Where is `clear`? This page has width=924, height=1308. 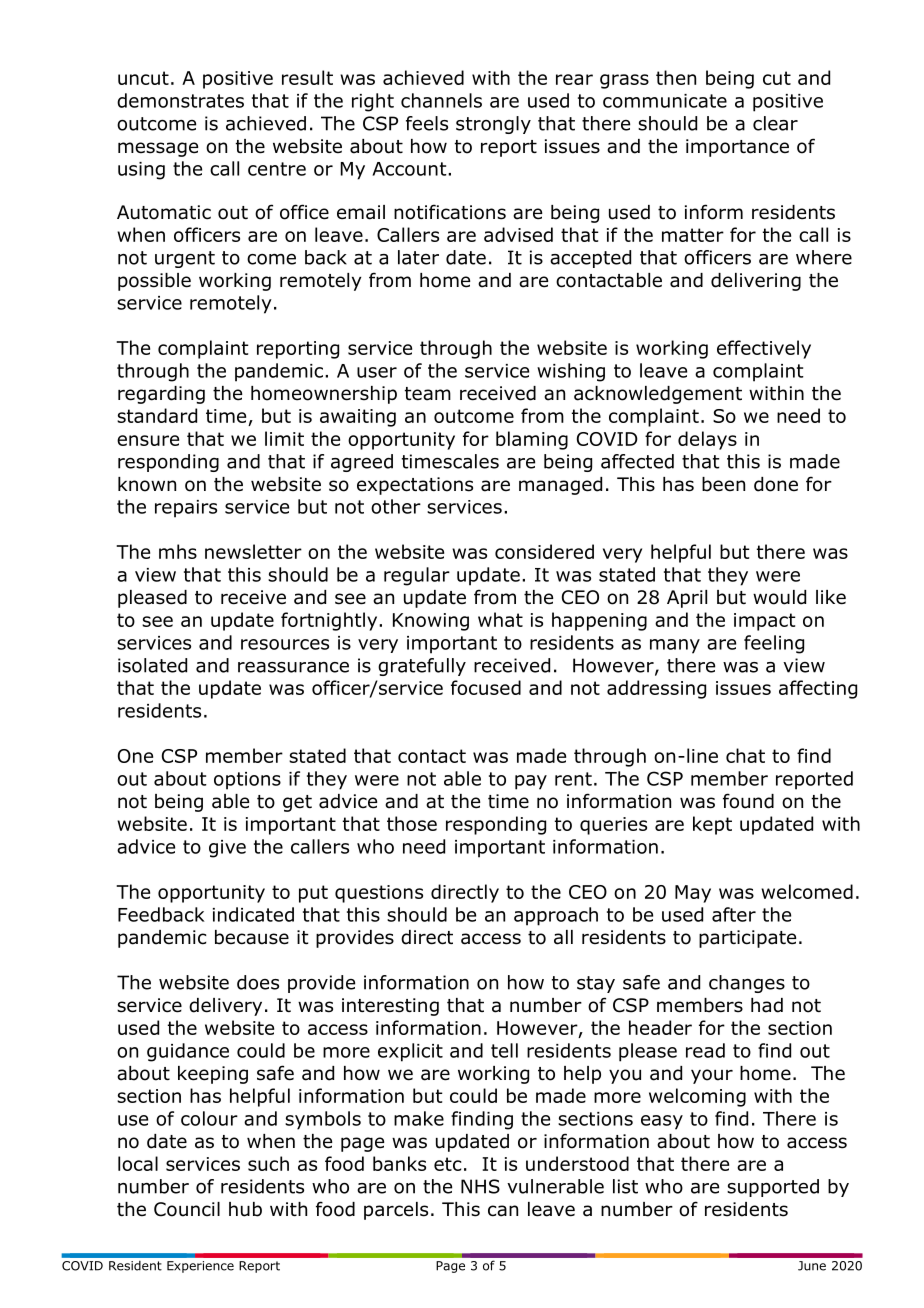 clear is located at coordinates (775, 123).
